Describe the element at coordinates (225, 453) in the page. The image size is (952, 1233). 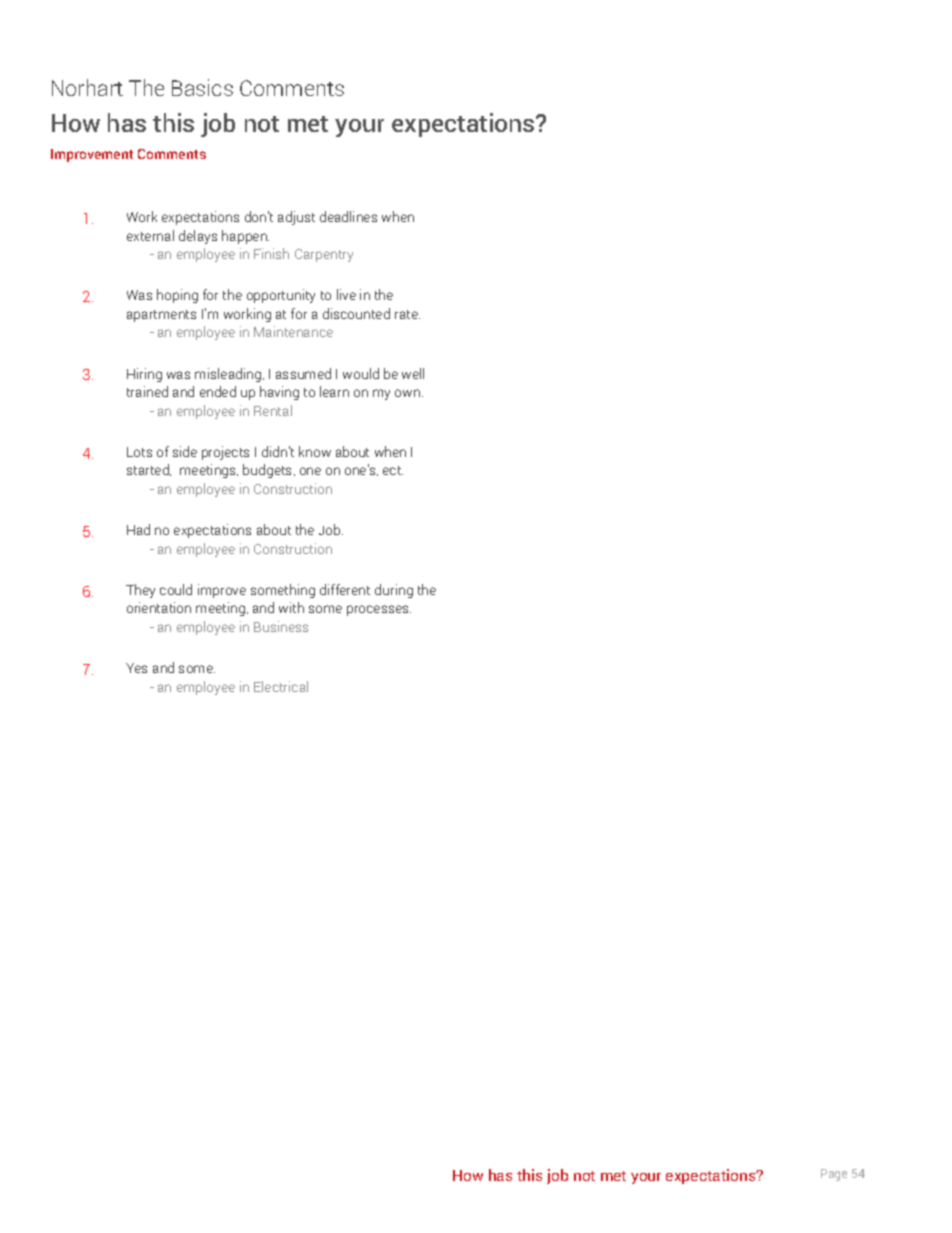
I see `projects` at that location.
